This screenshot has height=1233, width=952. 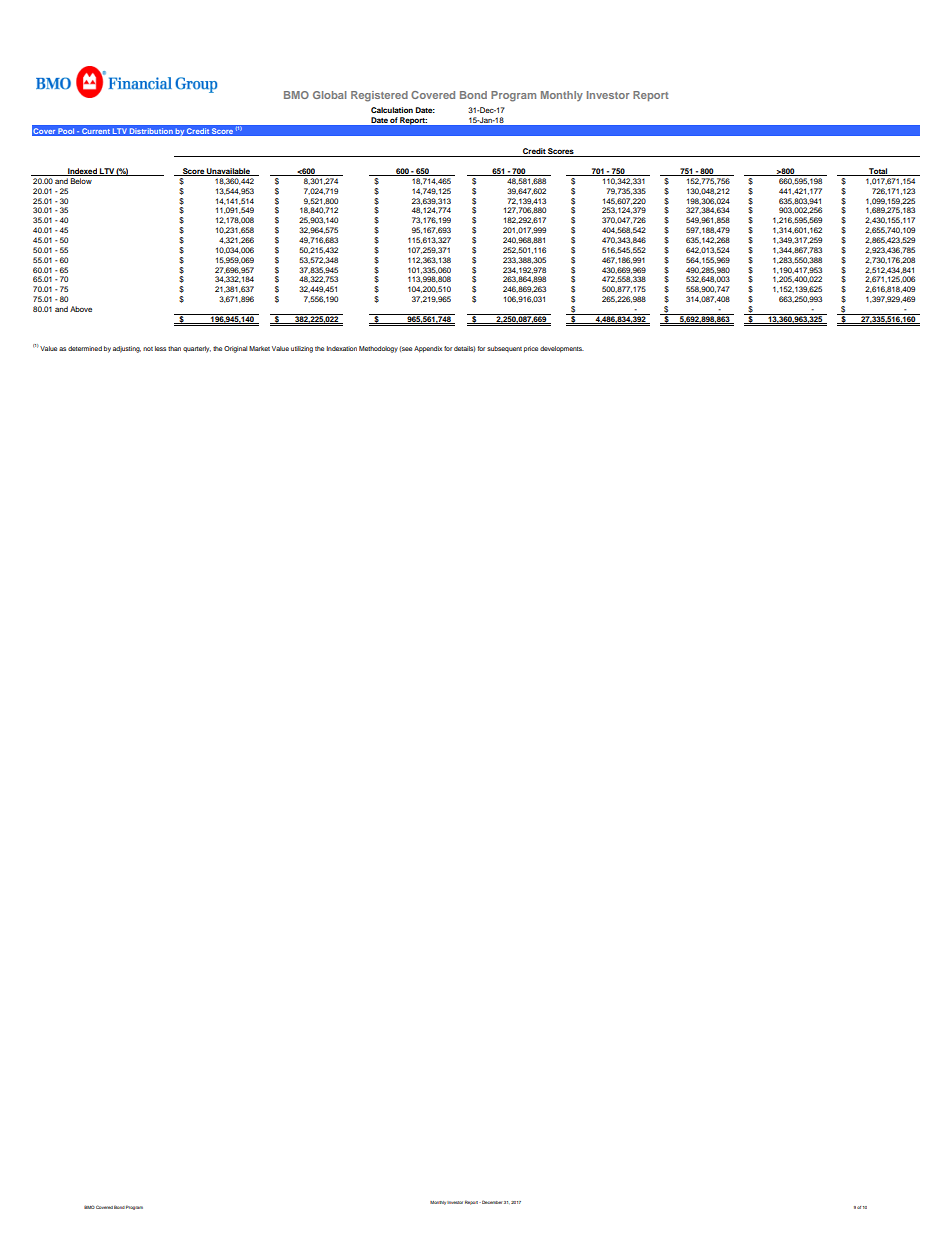 What do you see at coordinates (465, 349) in the screenshot?
I see `details` at bounding box center [465, 349].
